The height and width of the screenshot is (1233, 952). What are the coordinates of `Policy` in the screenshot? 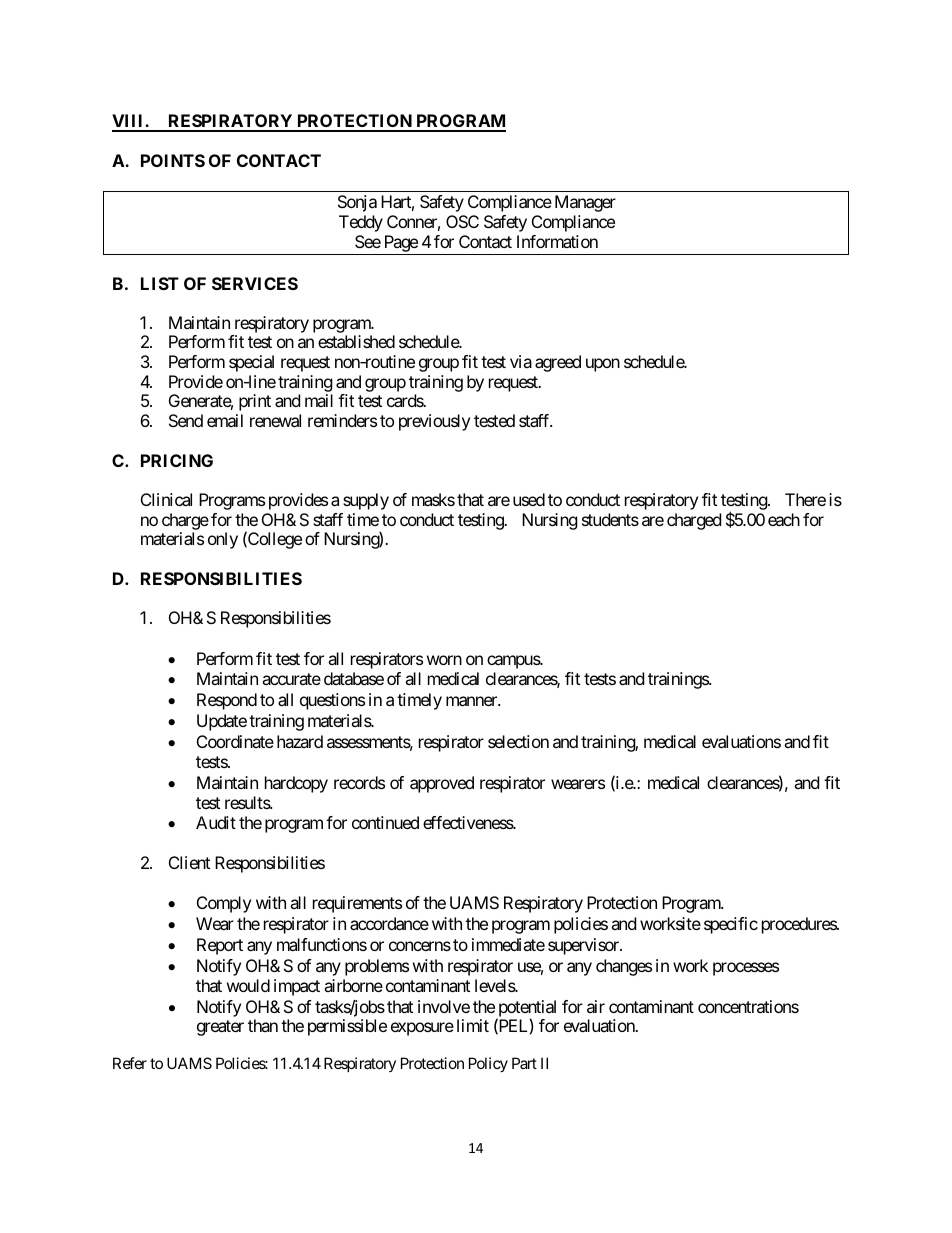 It's located at (488, 1064).
